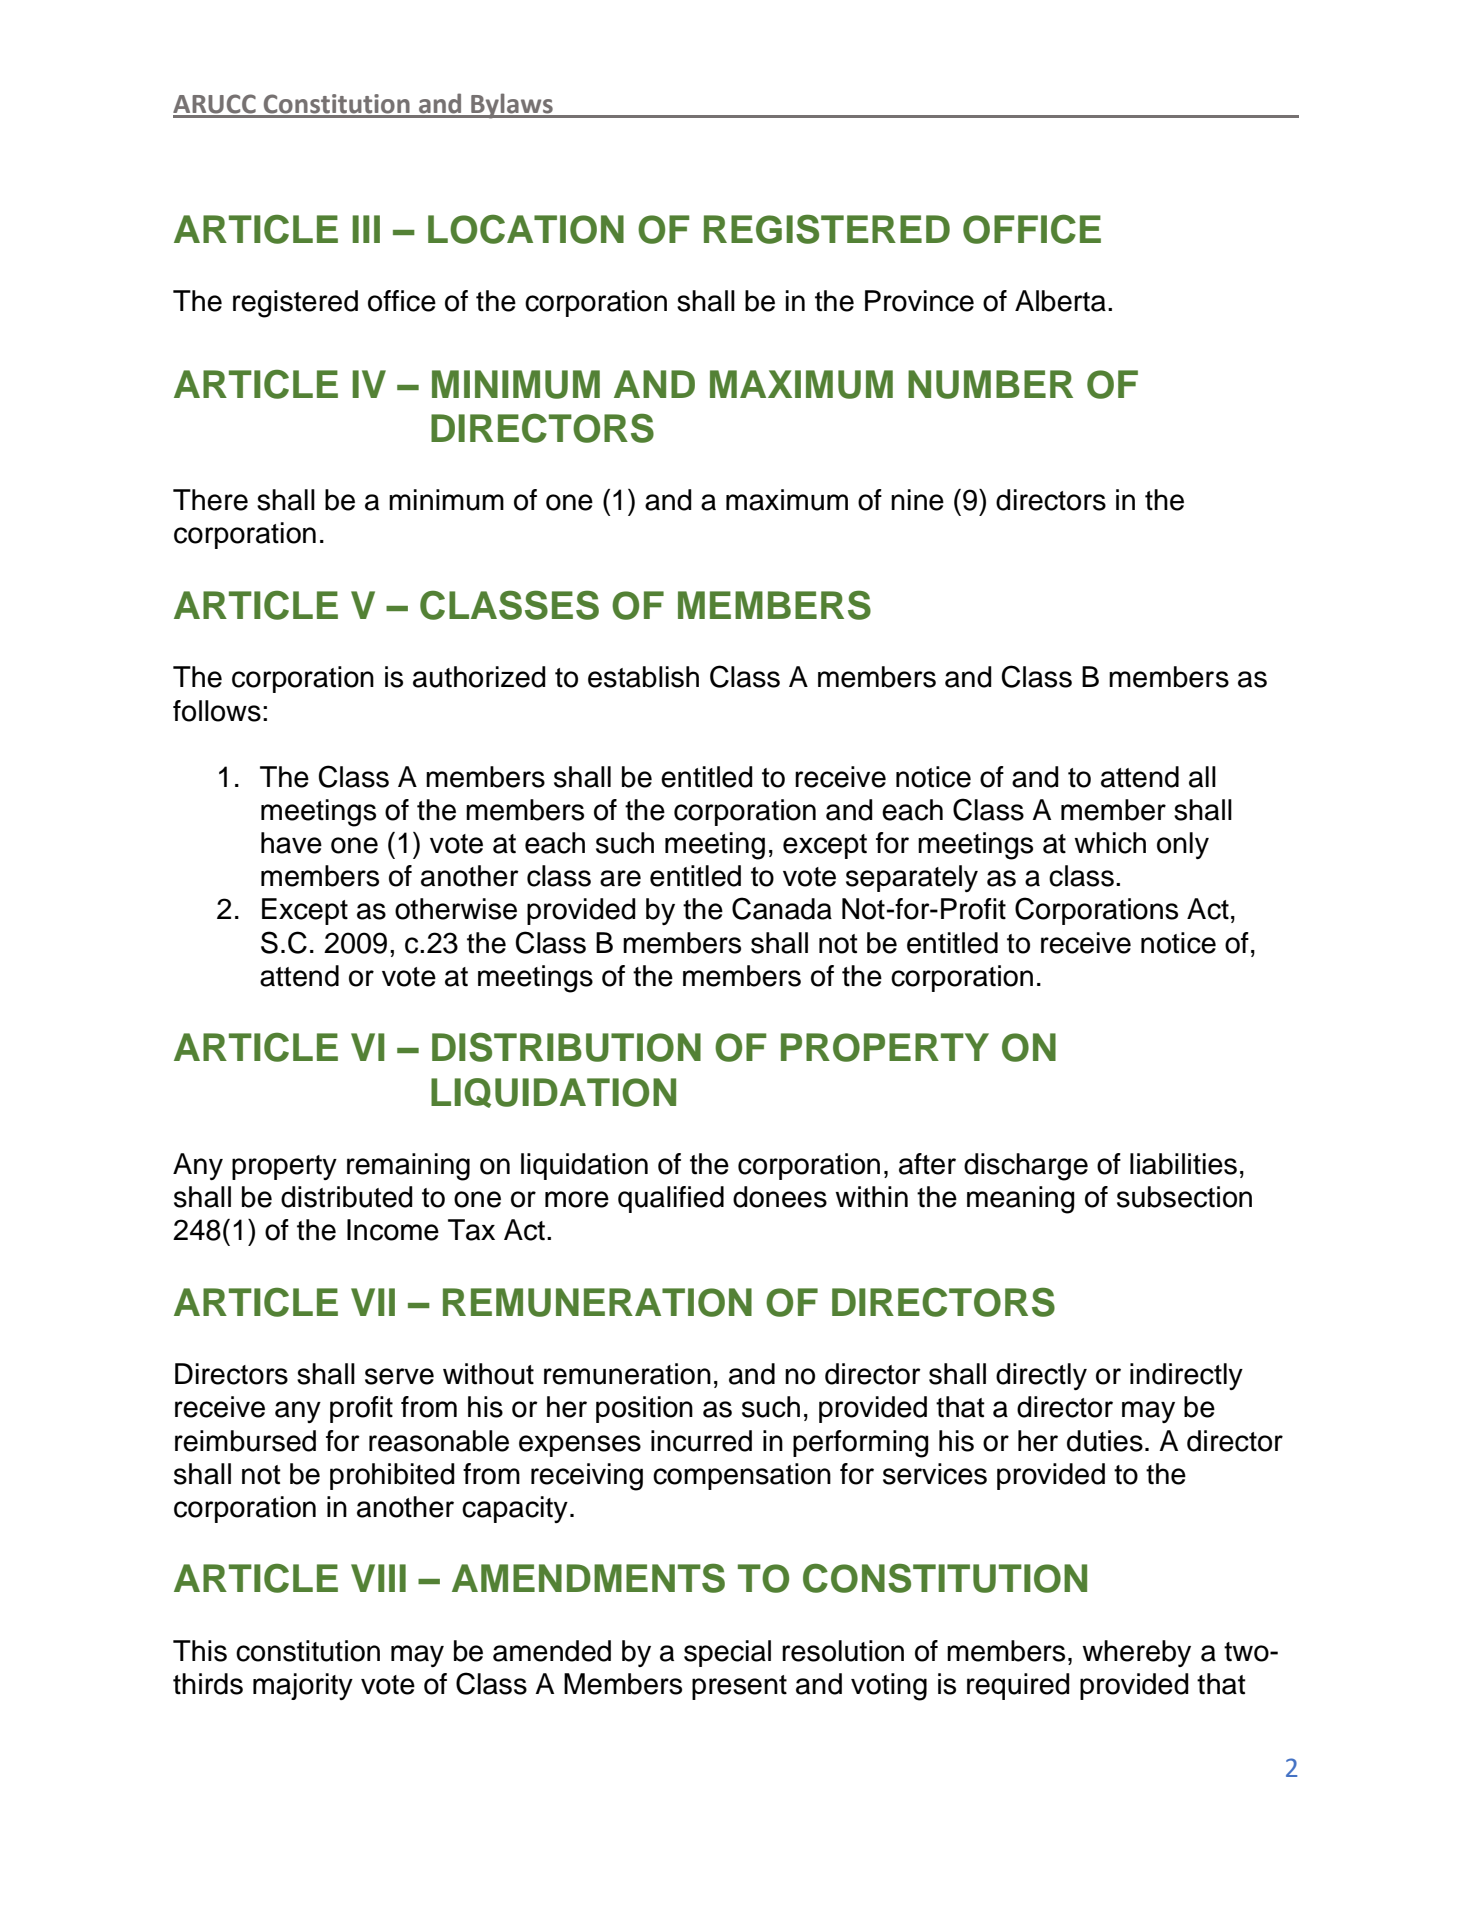  What do you see at coordinates (620, 878) in the page?
I see `are` at bounding box center [620, 878].
